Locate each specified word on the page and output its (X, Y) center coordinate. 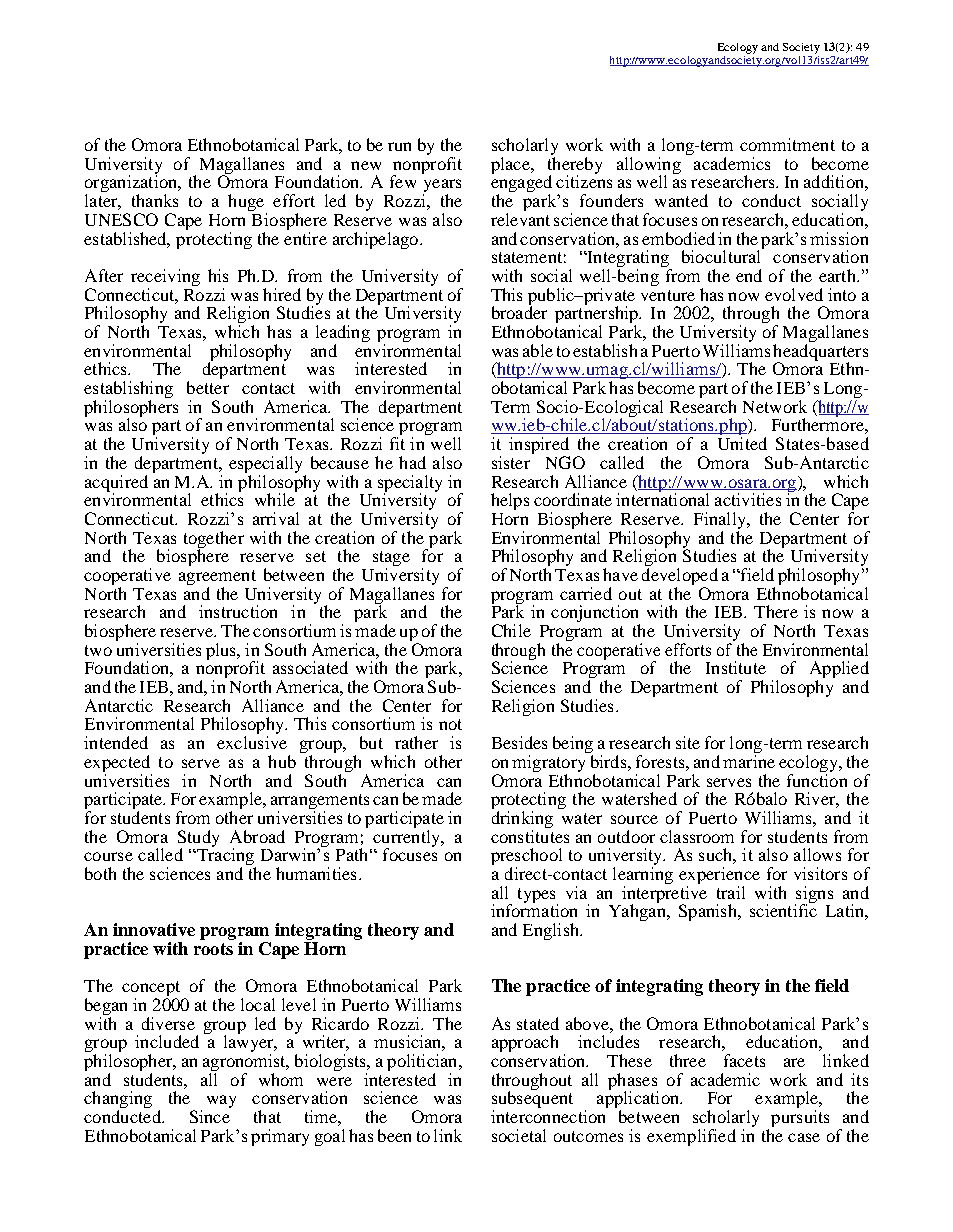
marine (749, 761)
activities (748, 499)
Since (210, 1116)
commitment (787, 144)
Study (198, 839)
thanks (155, 200)
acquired (116, 484)
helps (510, 501)
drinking (522, 819)
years (442, 187)
